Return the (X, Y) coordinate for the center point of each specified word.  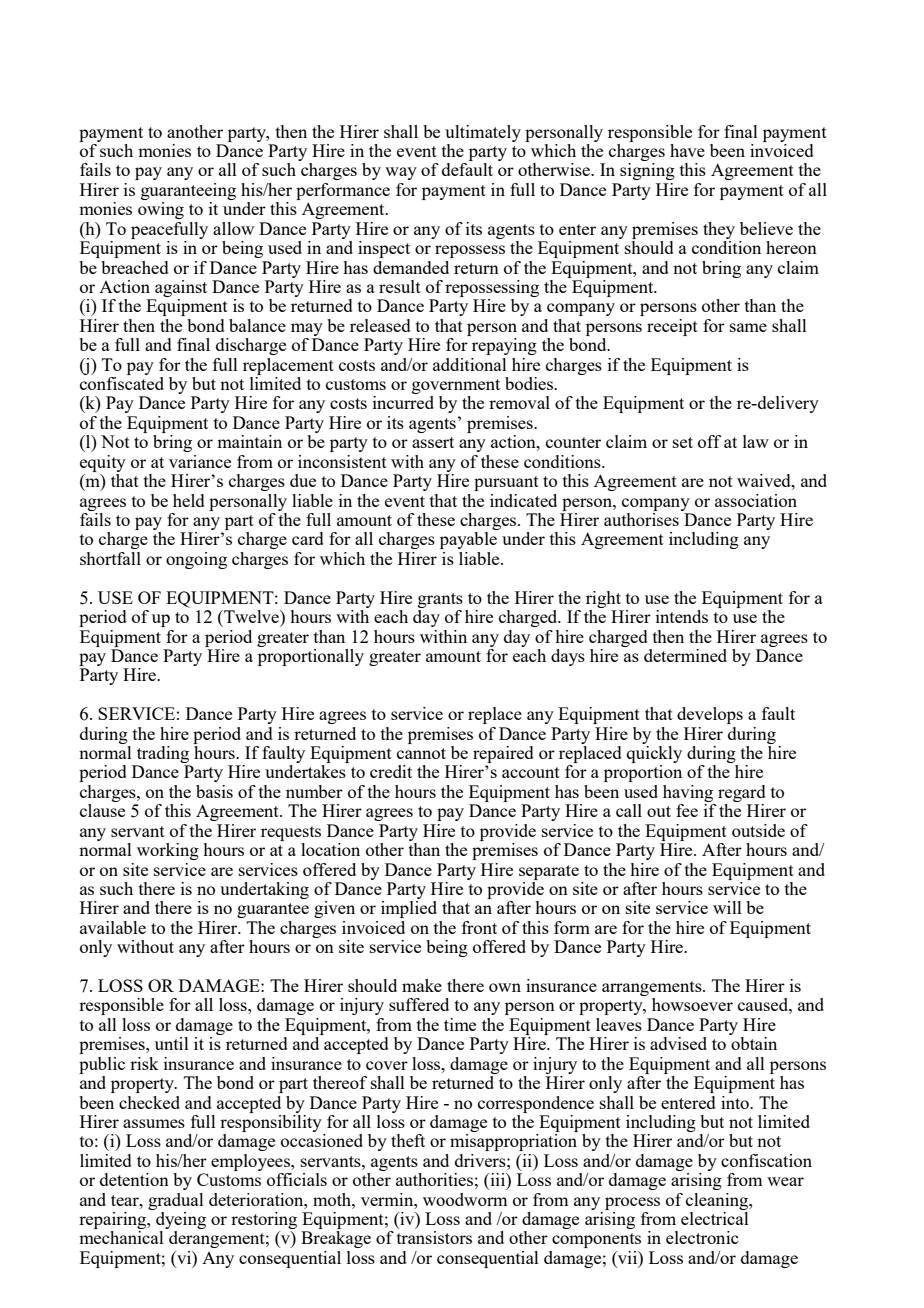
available (113, 927)
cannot (421, 753)
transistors (434, 1237)
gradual (176, 1201)
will (727, 907)
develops (710, 715)
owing (161, 210)
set (683, 442)
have (687, 150)
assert (433, 442)
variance (200, 461)
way (401, 173)
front (479, 927)
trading (163, 754)
